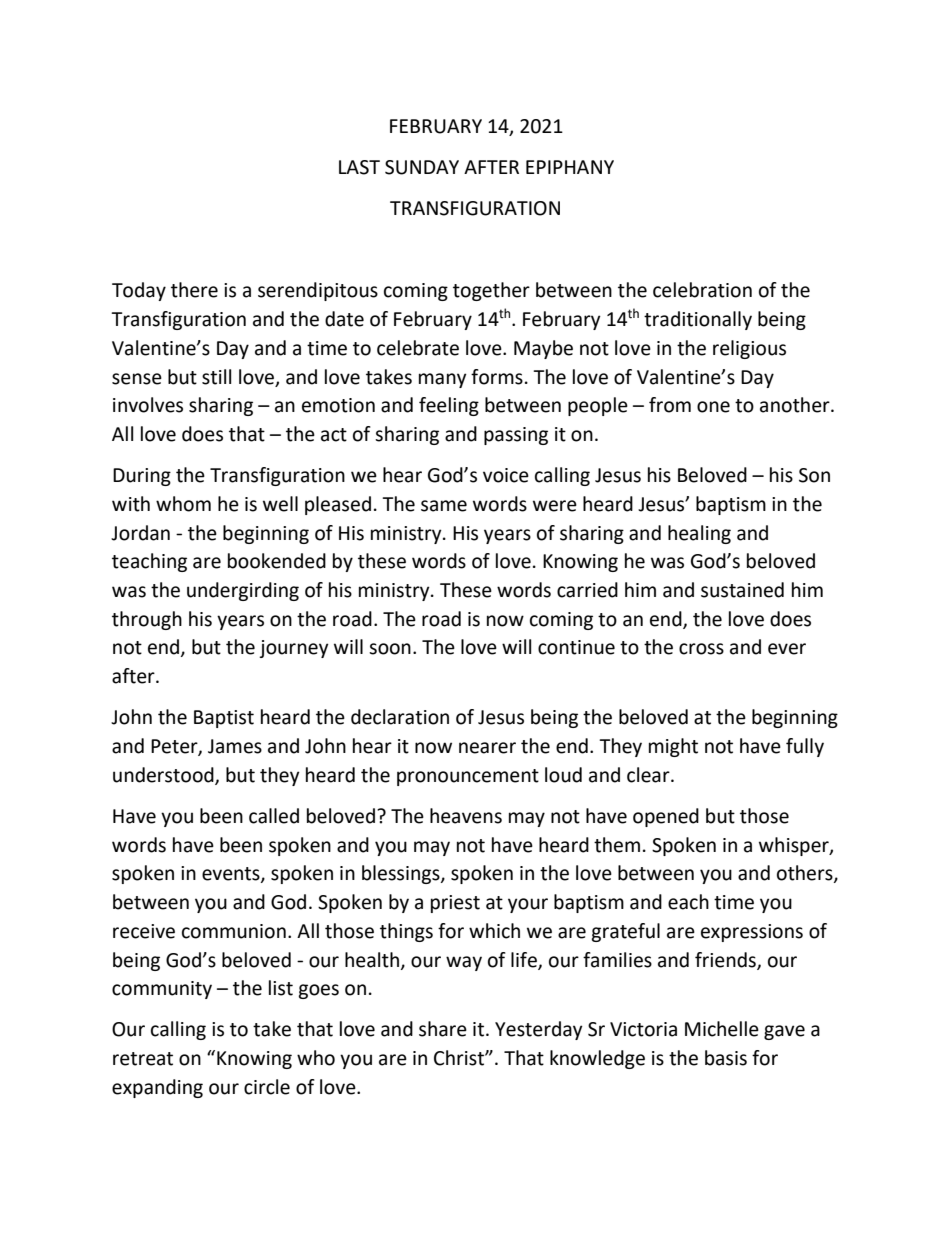 The width and height of the page is (952, 1233). Describe the element at coordinates (194, 290) in the page. I see `there` at that location.
